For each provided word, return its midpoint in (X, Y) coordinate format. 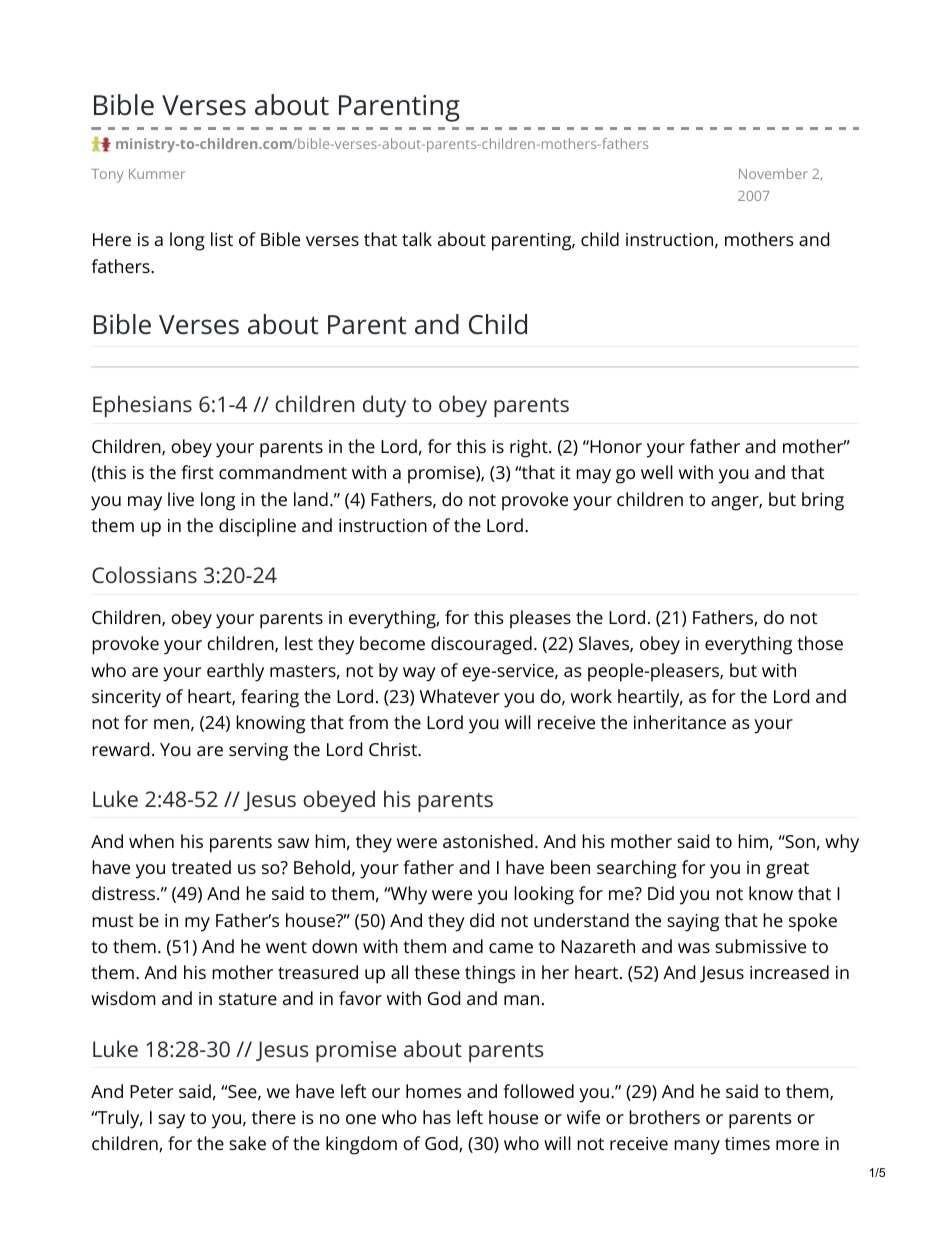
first (197, 472)
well (657, 472)
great (787, 870)
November (773, 173)
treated (201, 867)
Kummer (157, 174)
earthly (235, 672)
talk (417, 239)
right (530, 448)
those (820, 643)
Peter (151, 1091)
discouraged (481, 645)
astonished (488, 841)
